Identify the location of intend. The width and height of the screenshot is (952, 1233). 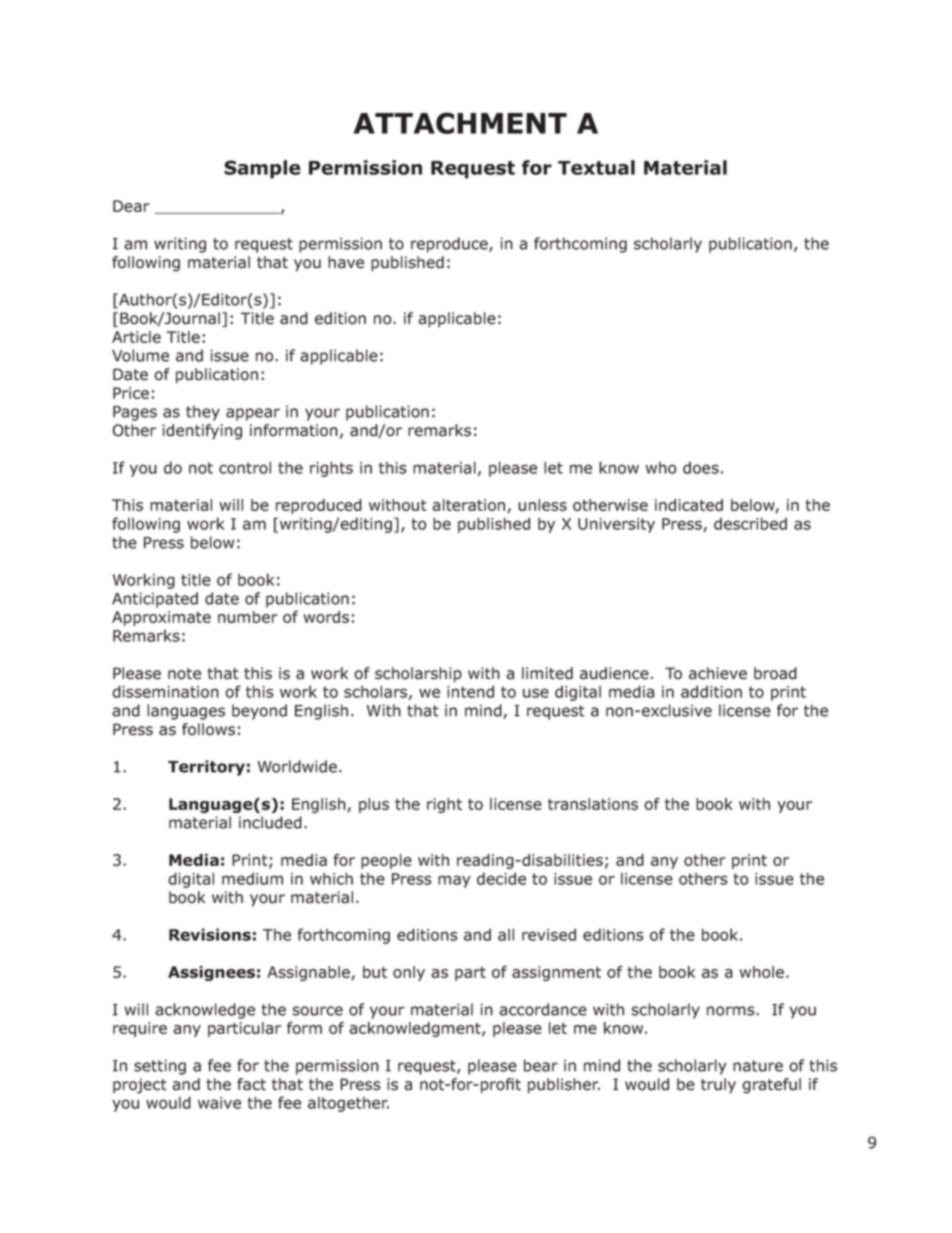
(470, 691).
